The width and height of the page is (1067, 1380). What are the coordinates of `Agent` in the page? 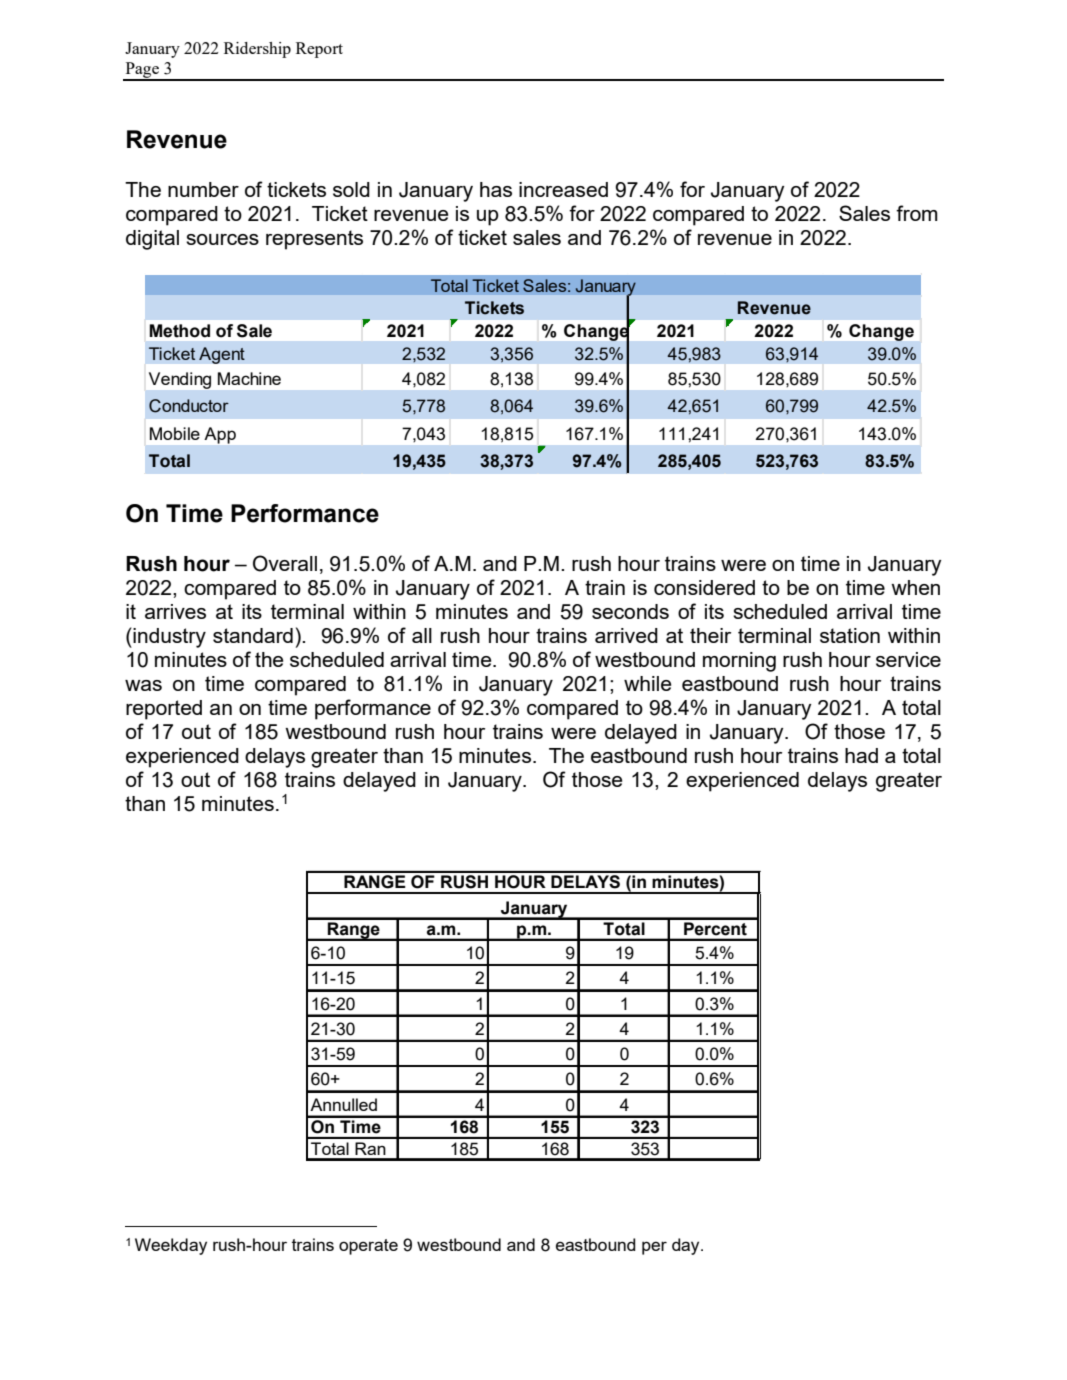 It's located at (222, 355).
